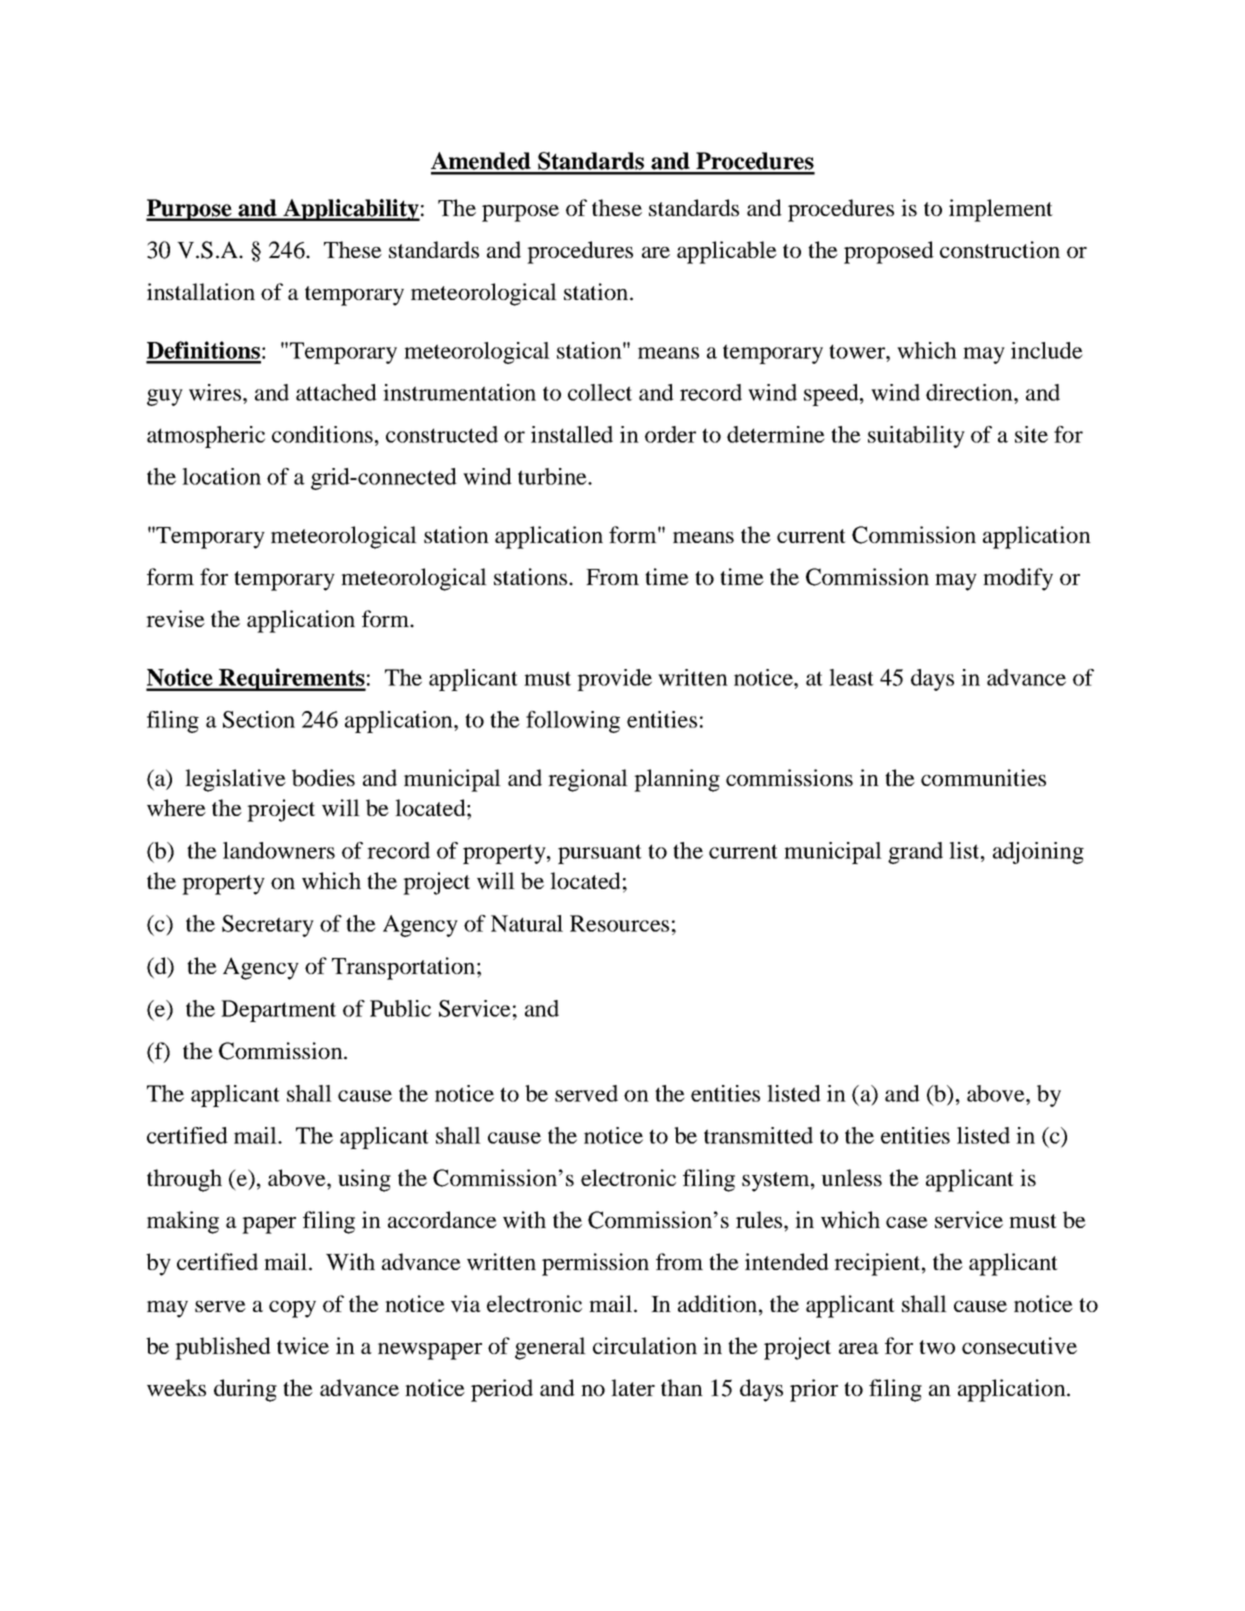  What do you see at coordinates (983, 777) in the screenshot?
I see `communities` at bounding box center [983, 777].
